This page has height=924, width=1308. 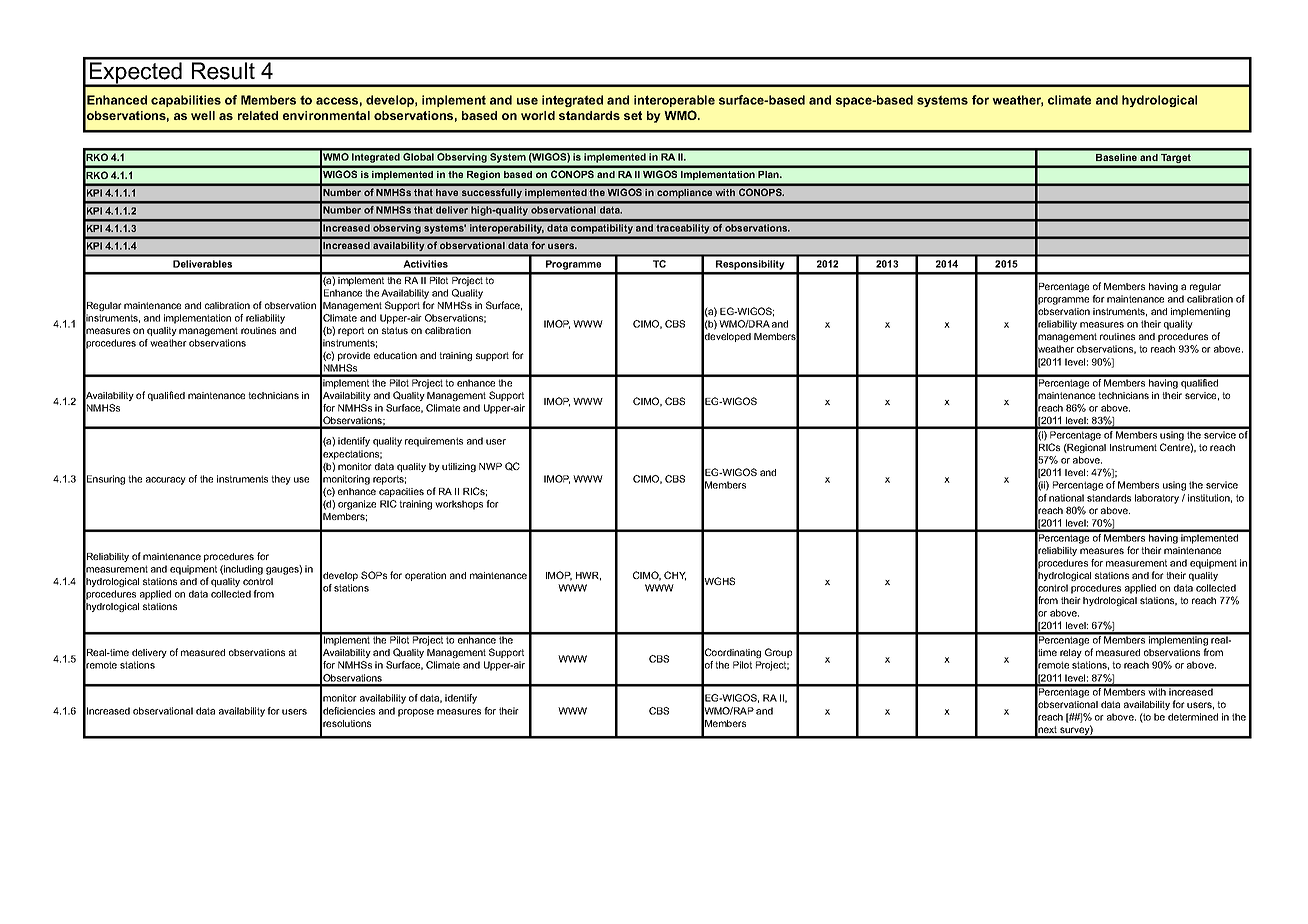 What do you see at coordinates (434, 442) in the page?
I see `requirements` at bounding box center [434, 442].
